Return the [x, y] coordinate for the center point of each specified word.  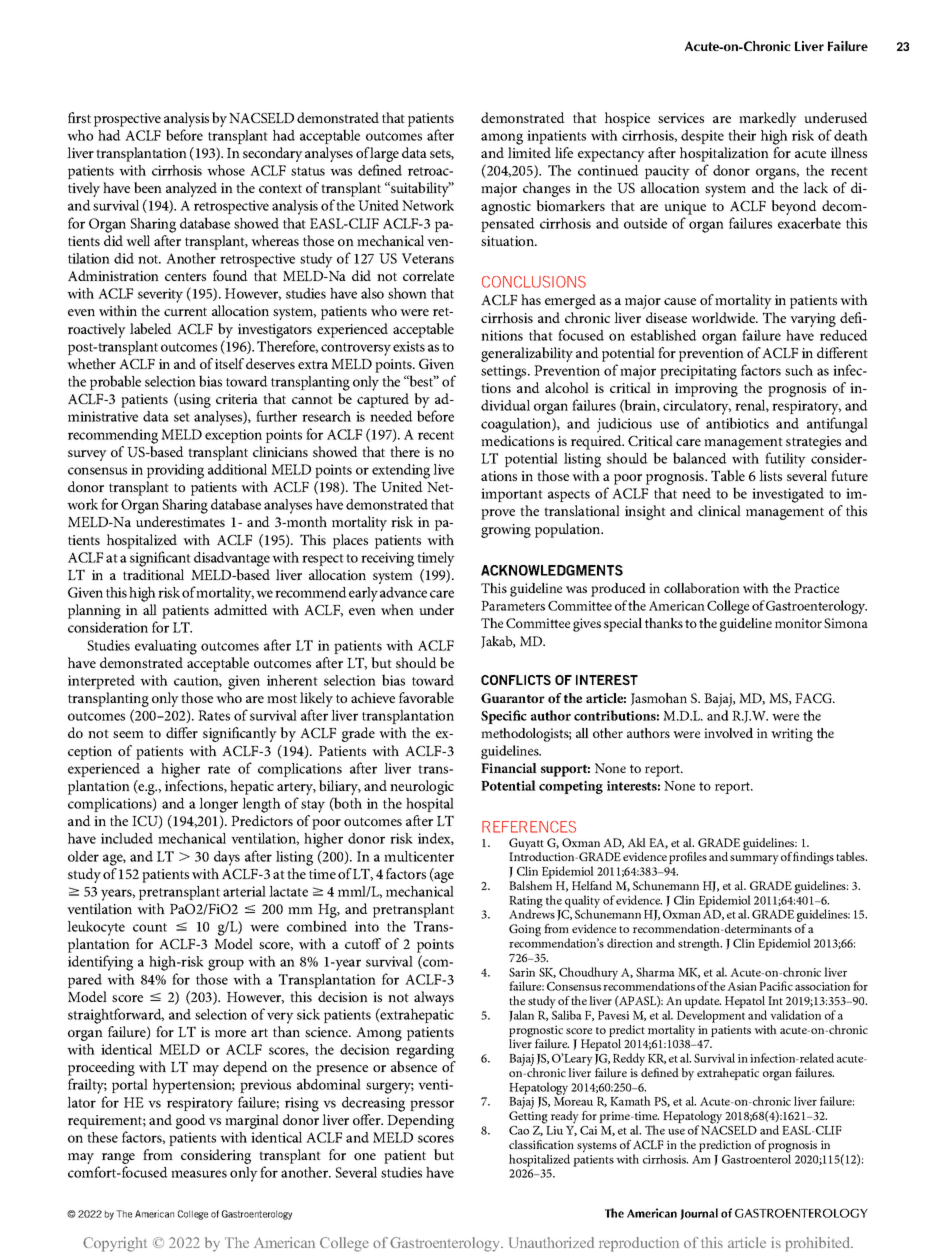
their [742, 135]
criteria [237, 399]
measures [199, 1174]
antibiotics [737, 423]
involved [728, 733]
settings [505, 372]
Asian [742, 986]
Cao [519, 1130]
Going [525, 930]
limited [529, 152]
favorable [426, 697]
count [150, 927]
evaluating [166, 647]
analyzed [191, 189]
